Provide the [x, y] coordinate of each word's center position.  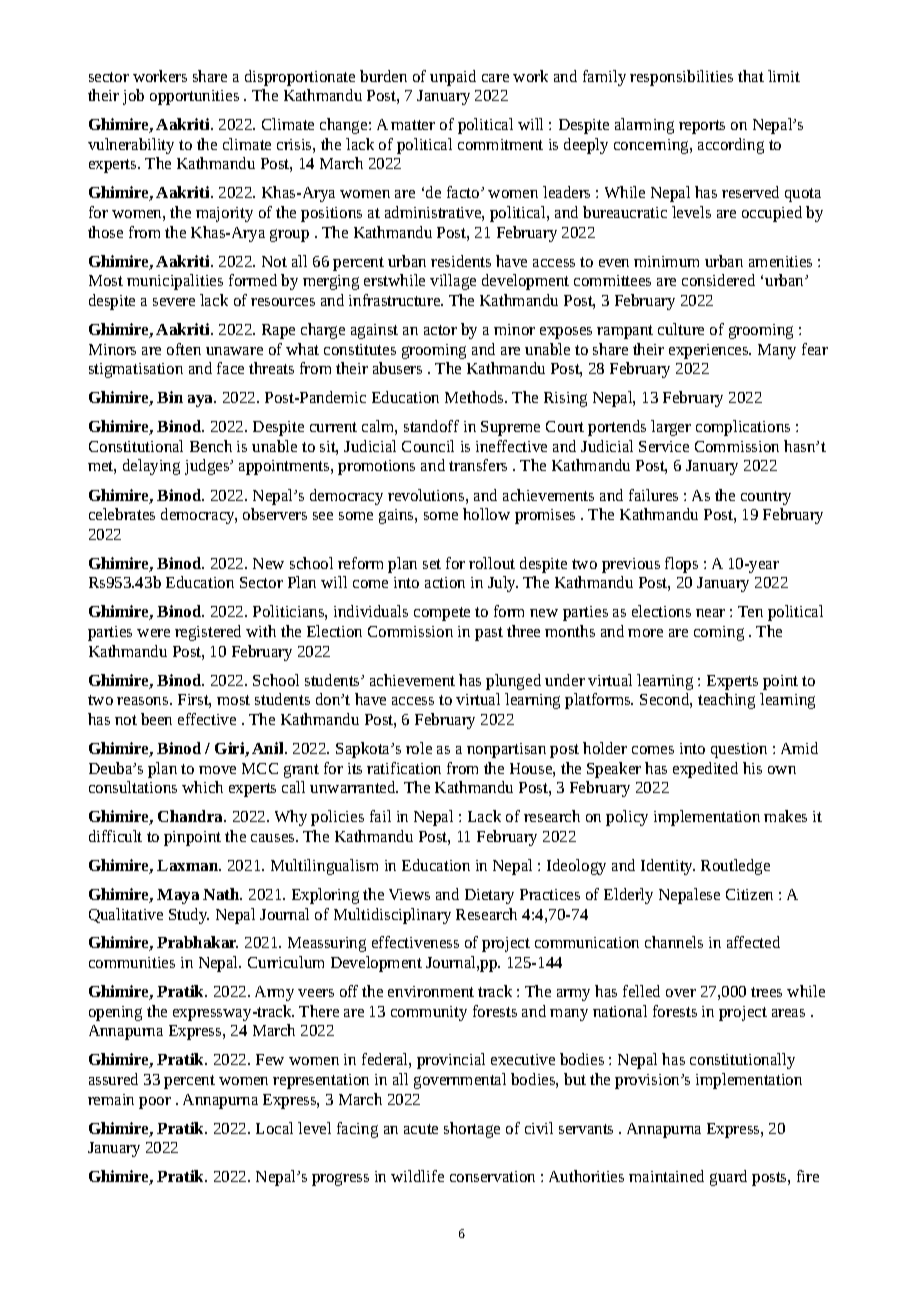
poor [155, 1103]
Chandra [191, 816]
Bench [211, 446]
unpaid [453, 78]
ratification [404, 768]
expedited [705, 770]
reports [702, 127]
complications [743, 428]
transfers [478, 465]
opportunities [194, 97]
